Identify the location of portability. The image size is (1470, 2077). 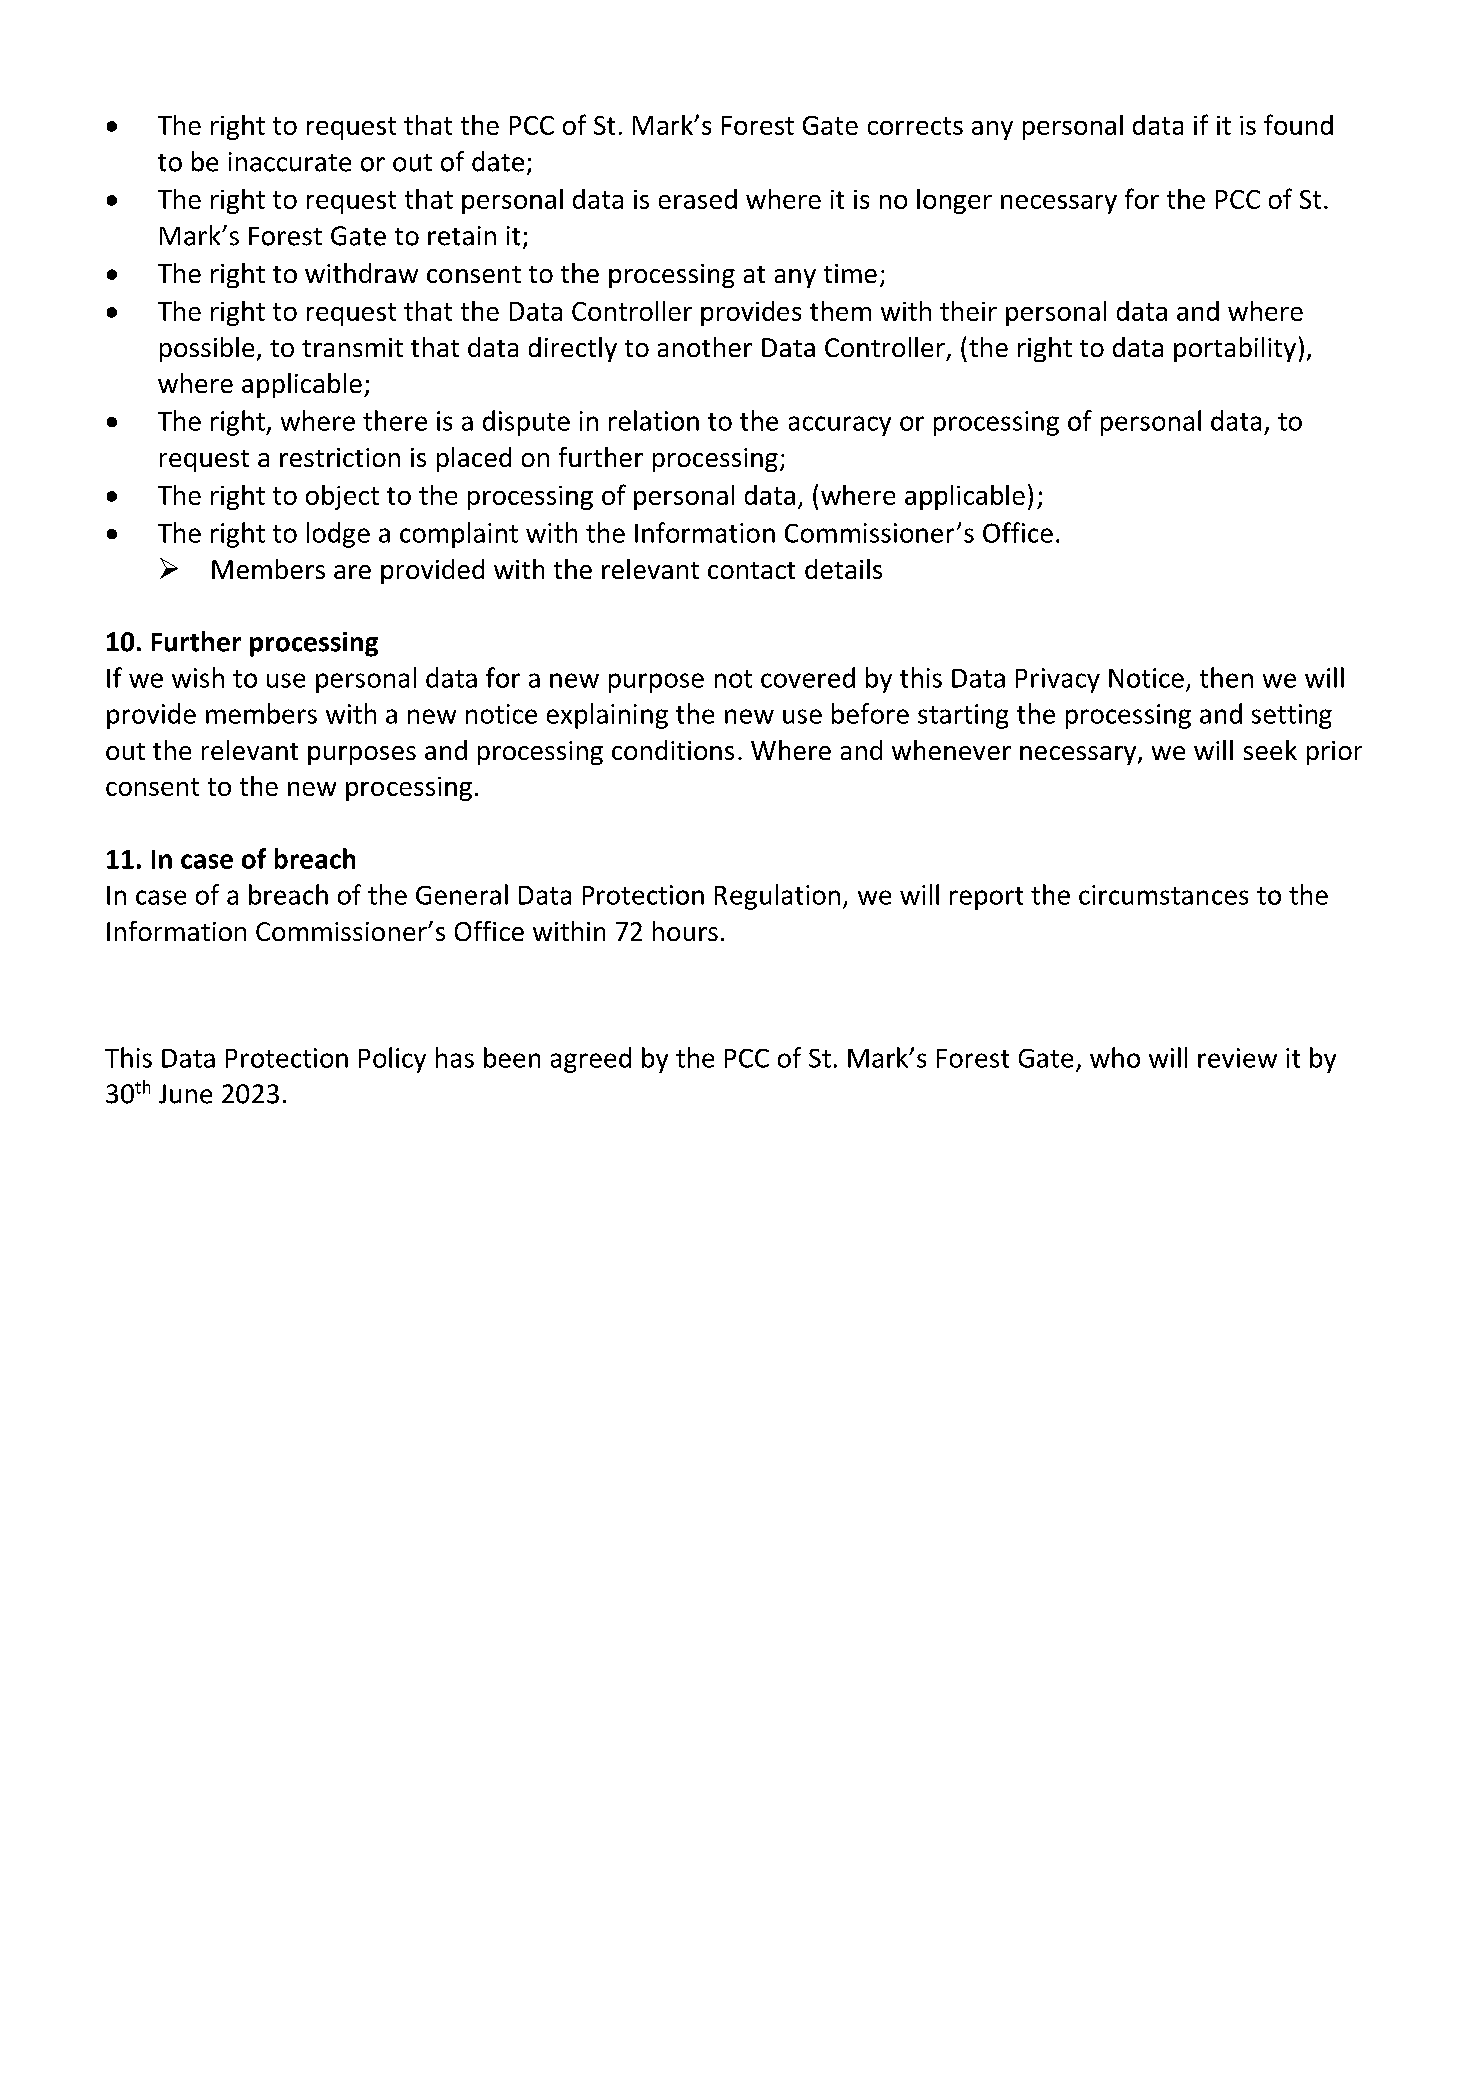
(1235, 349).
